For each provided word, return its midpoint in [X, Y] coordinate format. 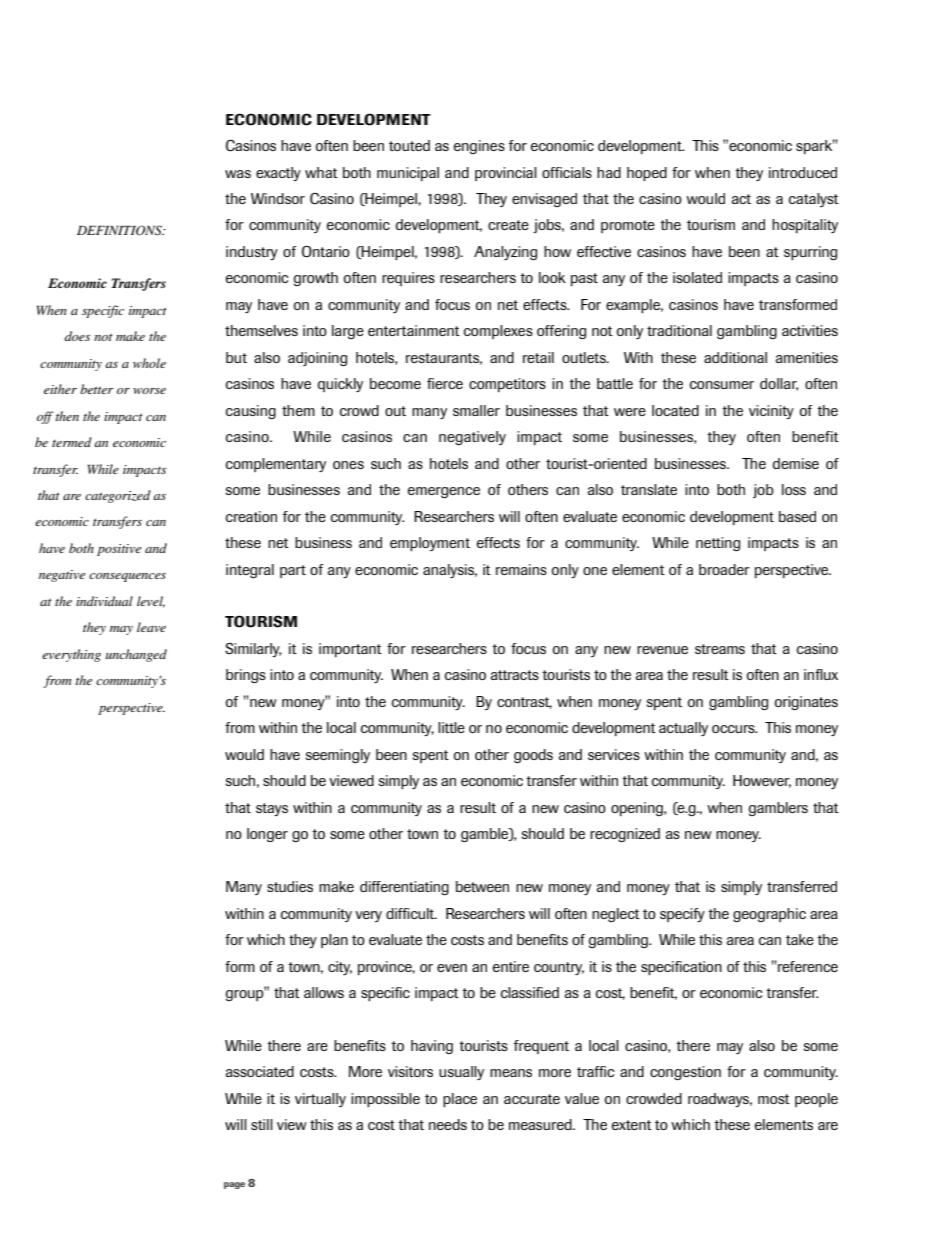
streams [720, 649]
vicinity [771, 412]
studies [290, 886]
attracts [515, 675]
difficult [411, 913]
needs [448, 1124]
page [234, 1185]
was [238, 174]
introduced [803, 172]
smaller [476, 410]
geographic [769, 915]
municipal [408, 174]
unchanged [136, 655]
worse [149, 391]
